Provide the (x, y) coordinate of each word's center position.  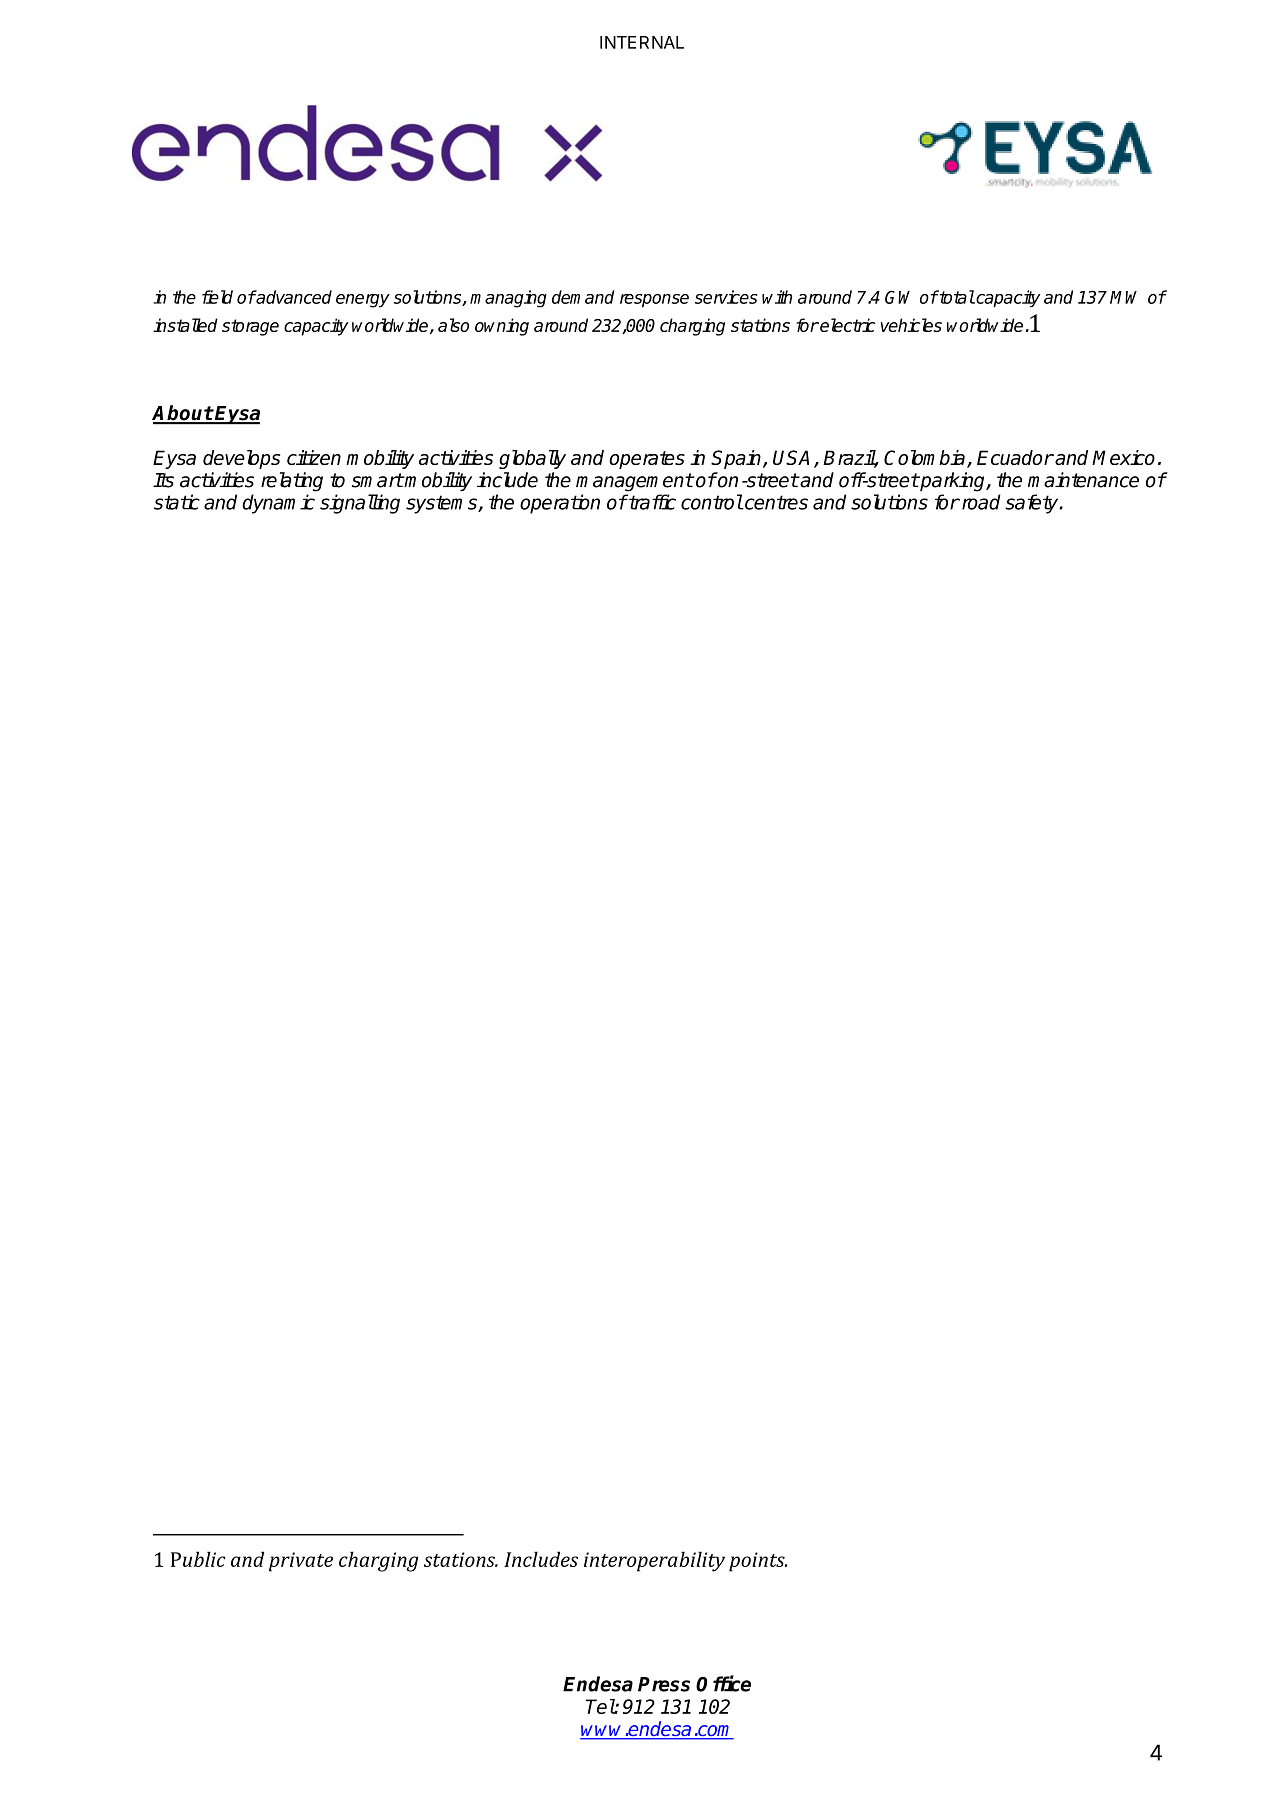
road (980, 502)
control (712, 502)
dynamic (278, 504)
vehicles (911, 325)
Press (664, 1684)
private (301, 1562)
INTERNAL (642, 42)
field (217, 297)
